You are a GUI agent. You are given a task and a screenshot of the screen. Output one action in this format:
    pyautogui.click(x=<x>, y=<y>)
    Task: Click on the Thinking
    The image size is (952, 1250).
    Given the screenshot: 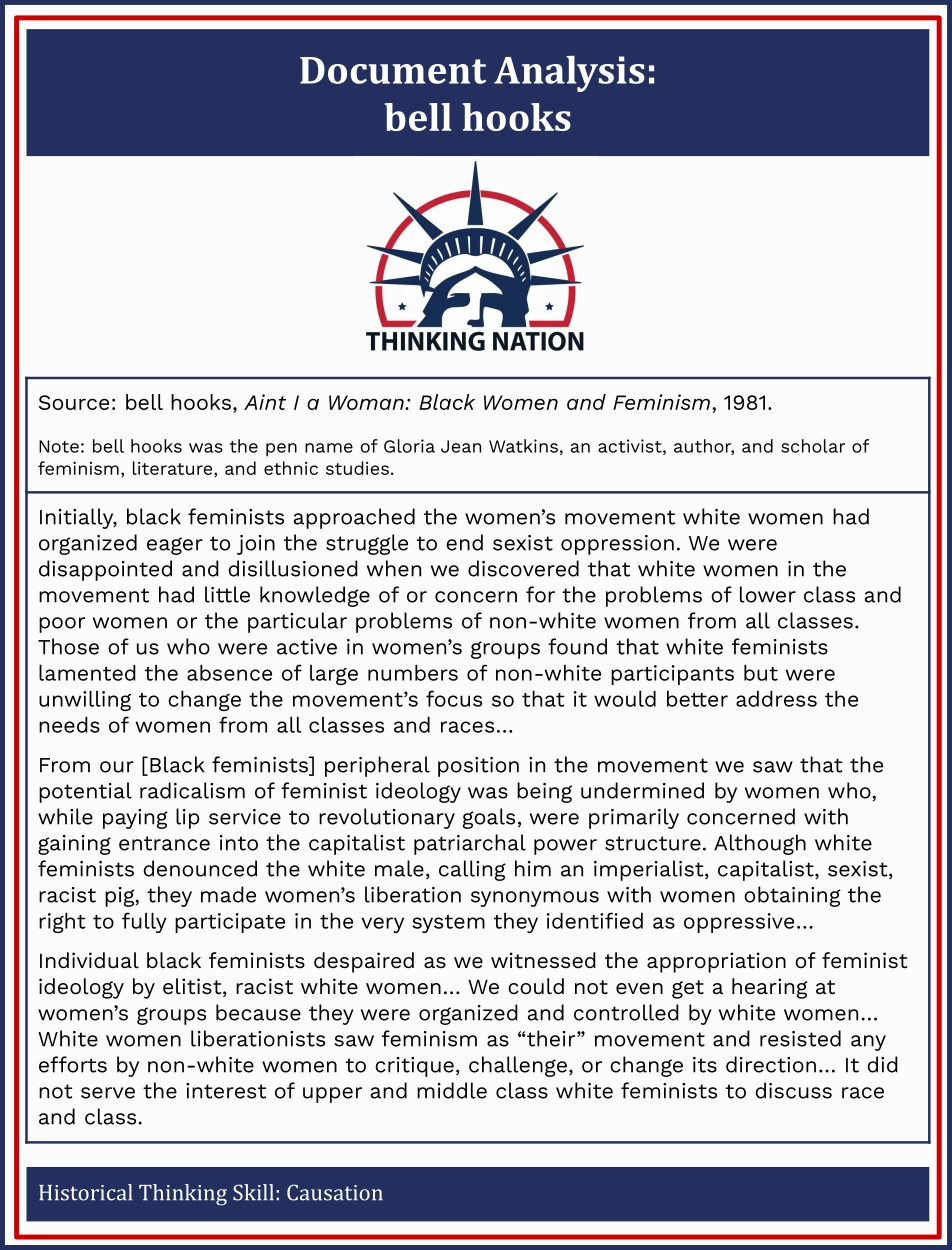 What is the action you would take?
    pyautogui.click(x=183, y=1195)
